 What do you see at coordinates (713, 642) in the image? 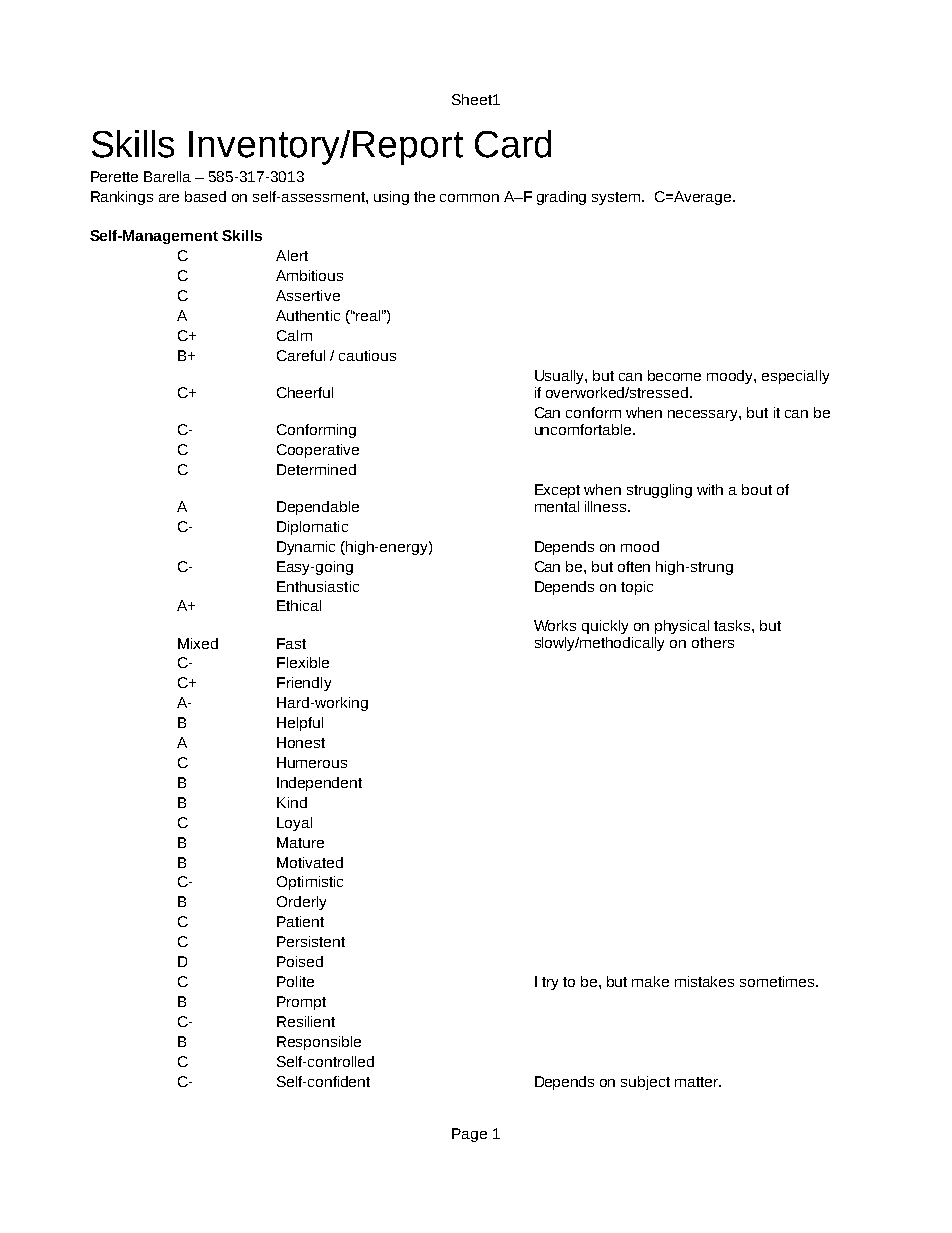
I see `others` at bounding box center [713, 642].
